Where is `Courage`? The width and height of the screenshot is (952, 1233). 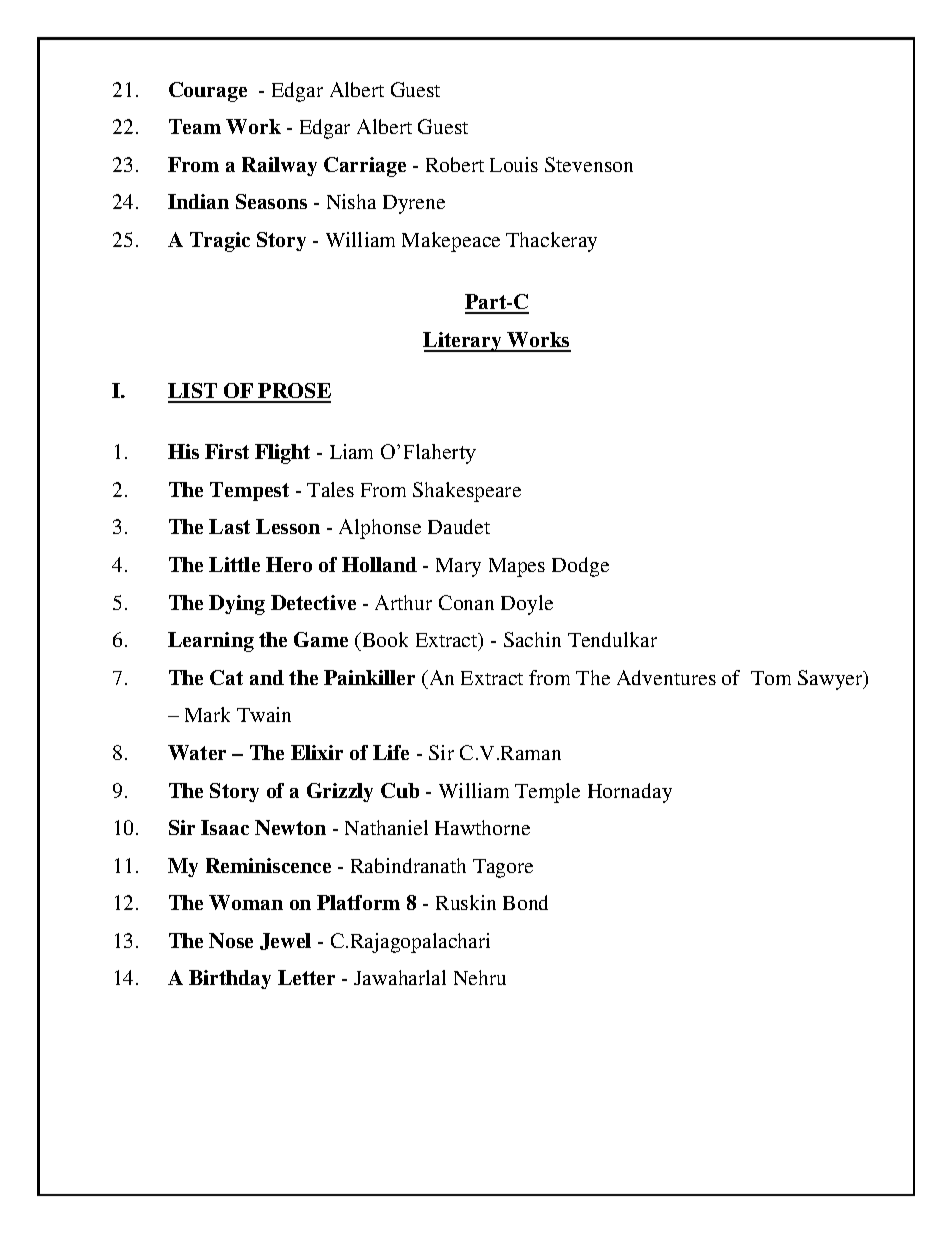 Courage is located at coordinates (208, 92).
